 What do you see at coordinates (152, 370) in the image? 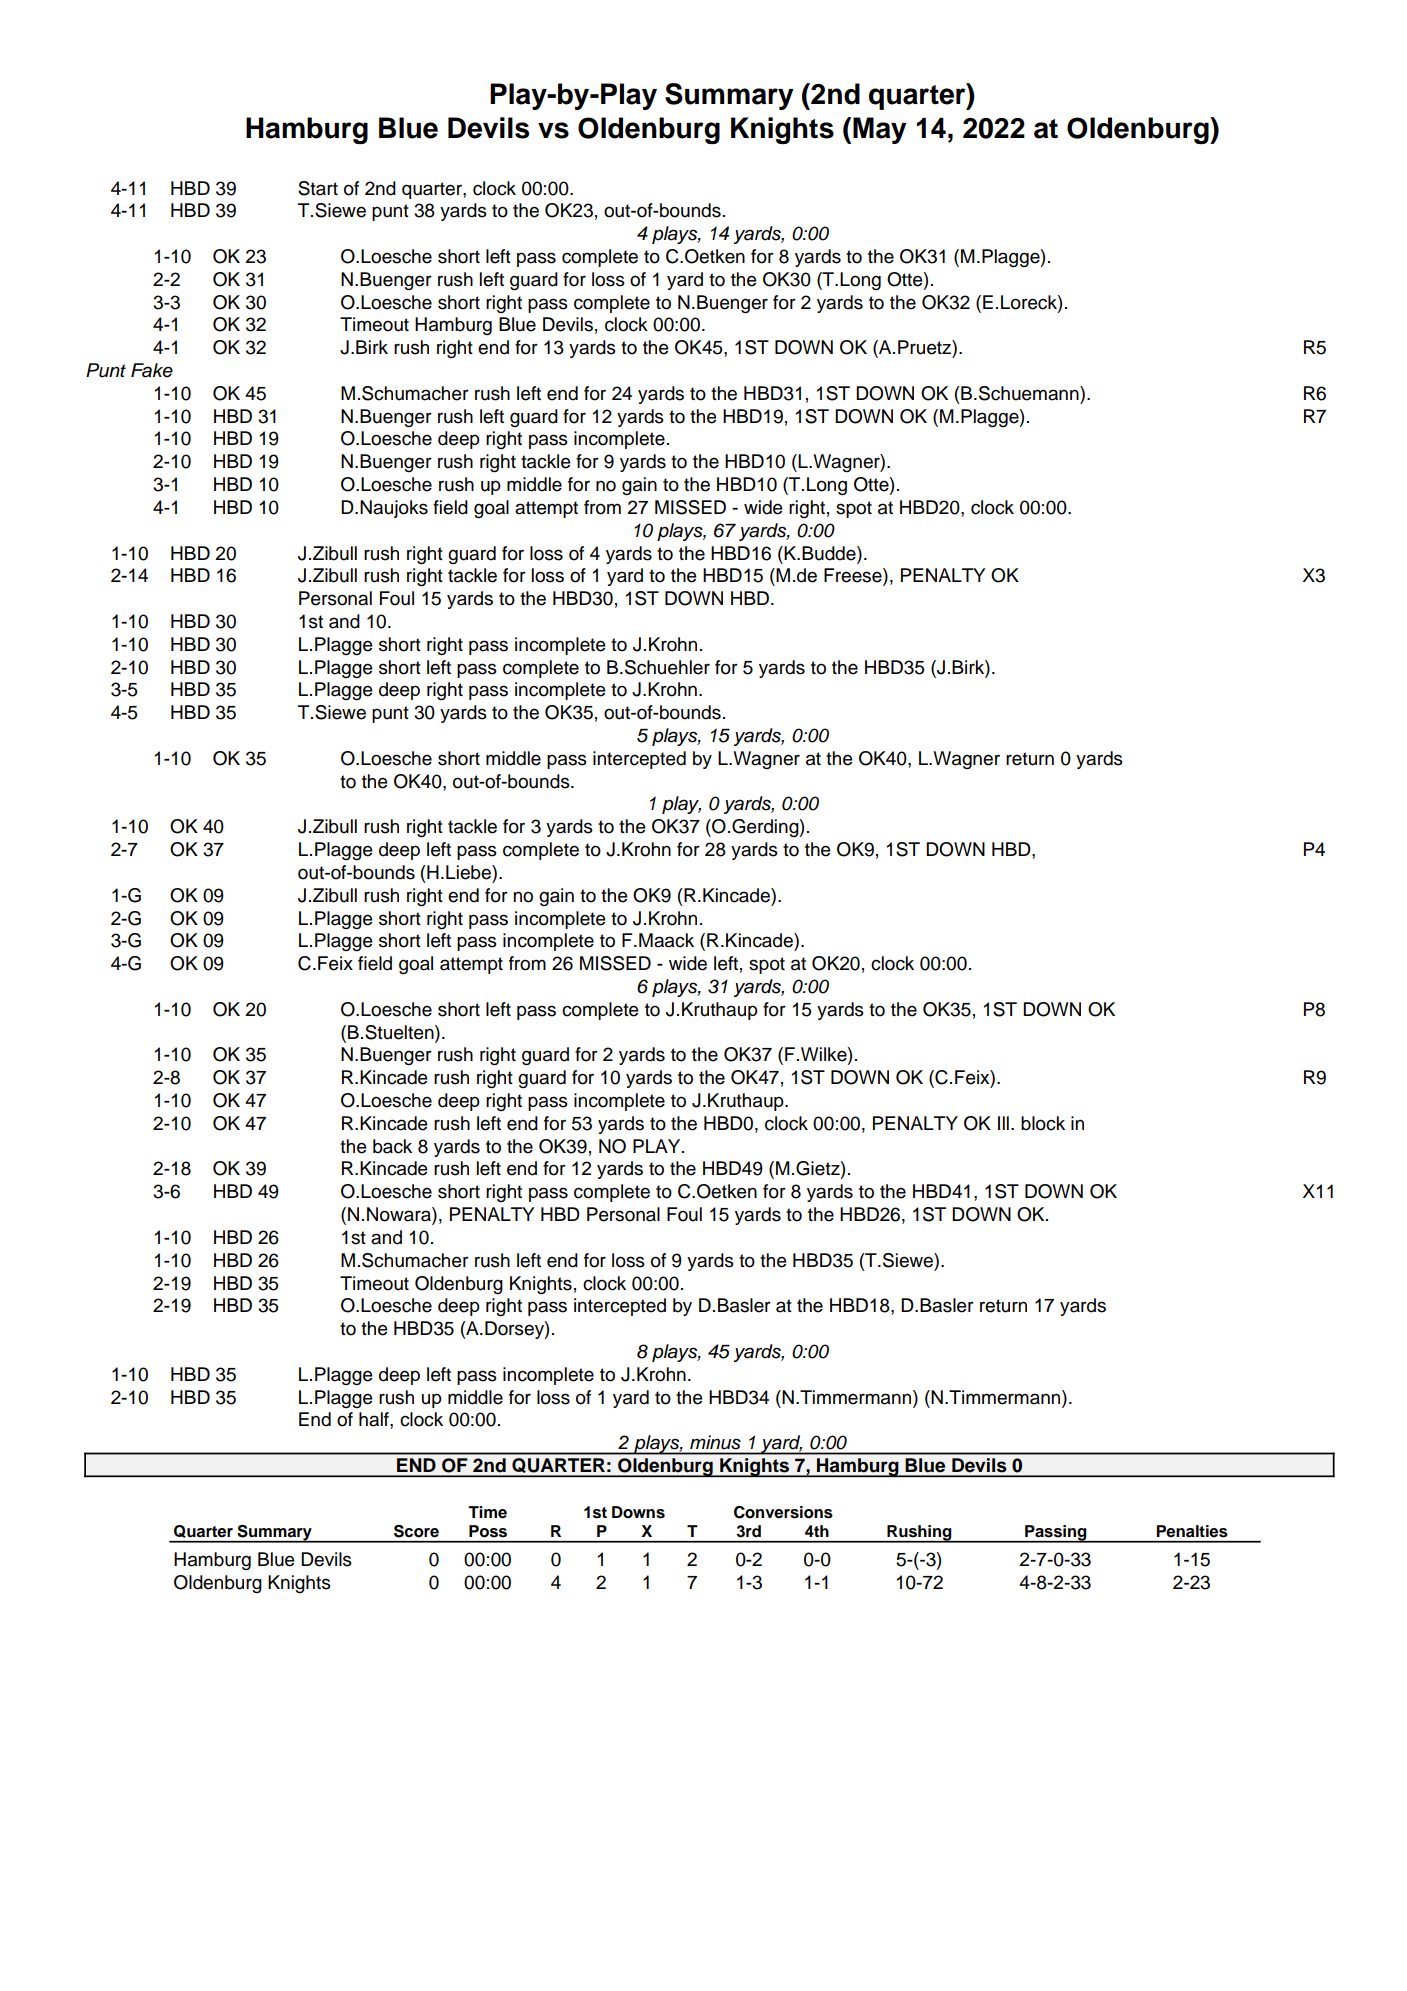
I see `Fake` at bounding box center [152, 370].
